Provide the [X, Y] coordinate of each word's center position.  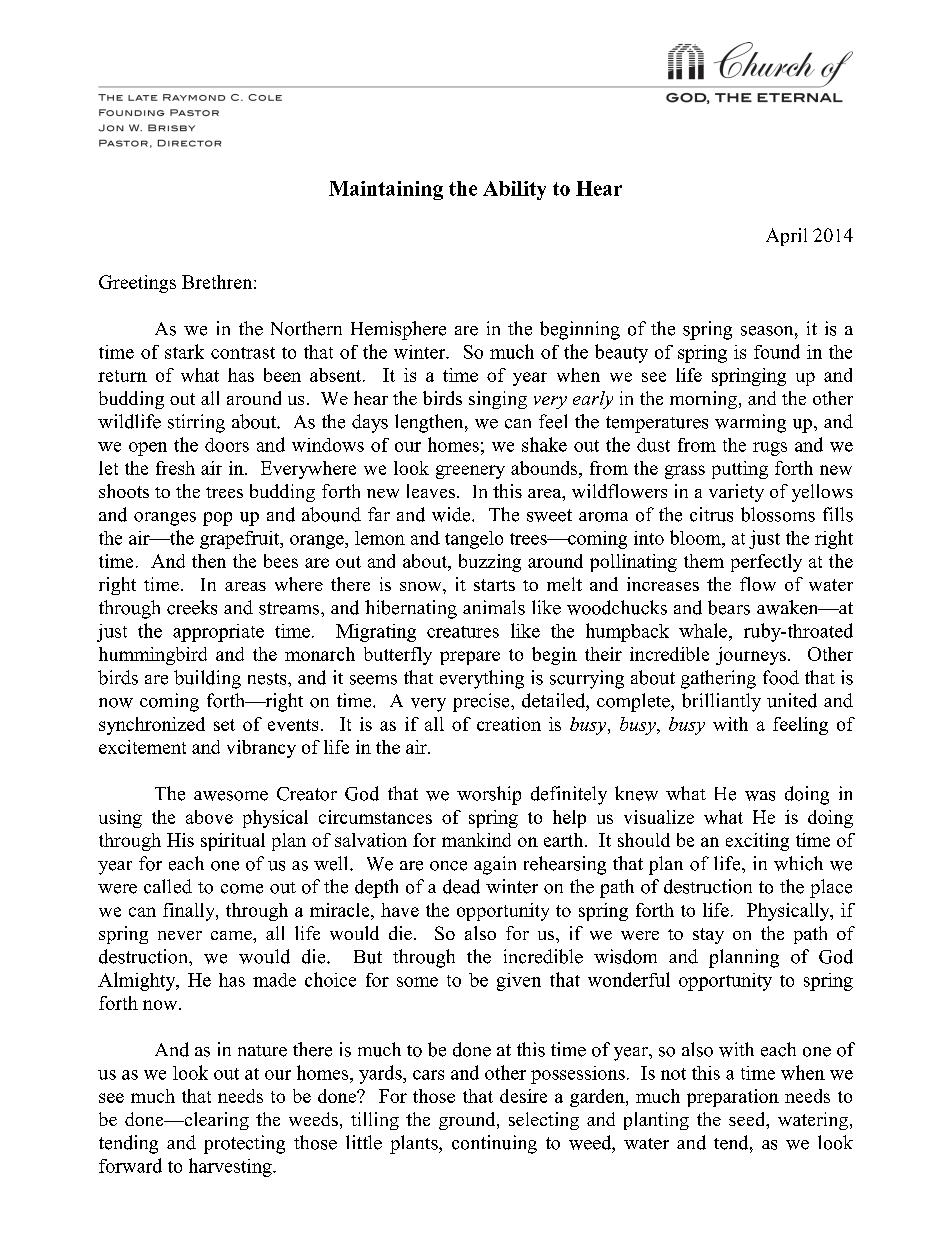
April [786, 237]
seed [748, 1119]
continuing [494, 1144]
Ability [514, 190]
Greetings [137, 284]
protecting [244, 1144]
